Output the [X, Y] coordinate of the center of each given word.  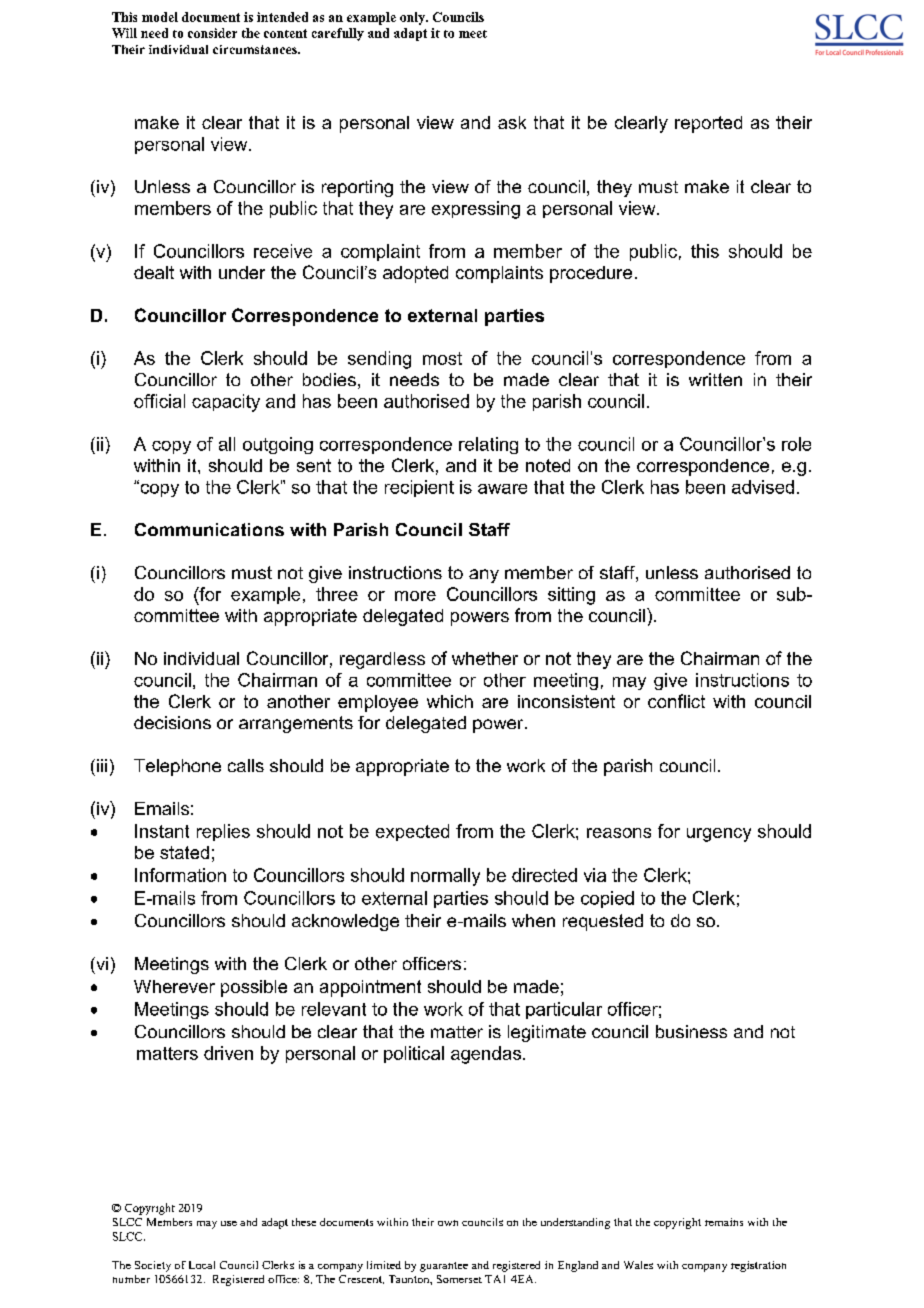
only [413, 18]
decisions [172, 722]
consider [212, 33]
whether [485, 658]
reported [708, 124]
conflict [676, 701]
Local [202, 1265]
